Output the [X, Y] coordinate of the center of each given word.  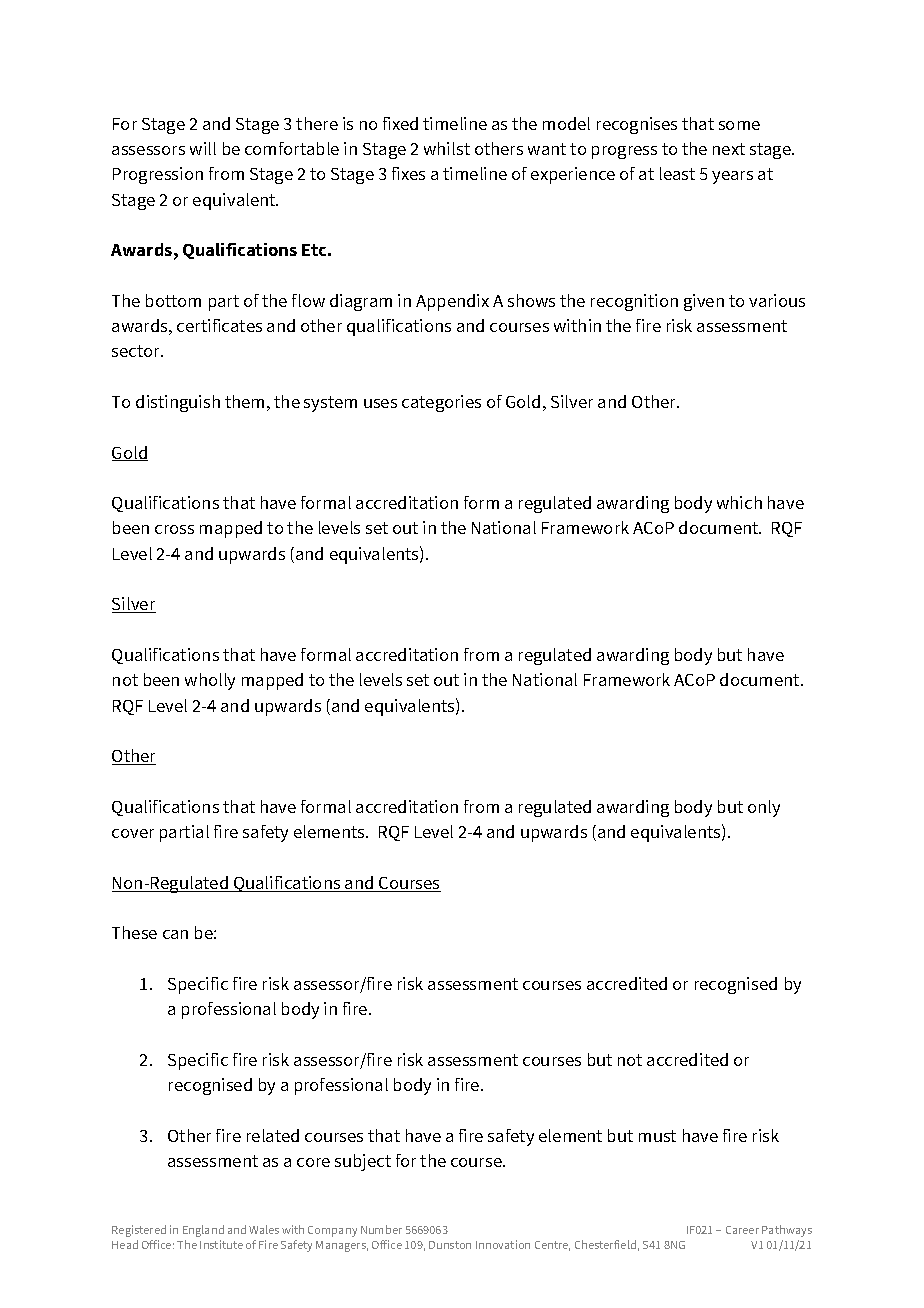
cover [133, 833]
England [203, 1231]
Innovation [503, 1244]
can [175, 934]
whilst [447, 148]
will [203, 148]
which [739, 502]
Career [742, 1230]
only [764, 808]
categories [441, 403]
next [729, 149]
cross [174, 529]
